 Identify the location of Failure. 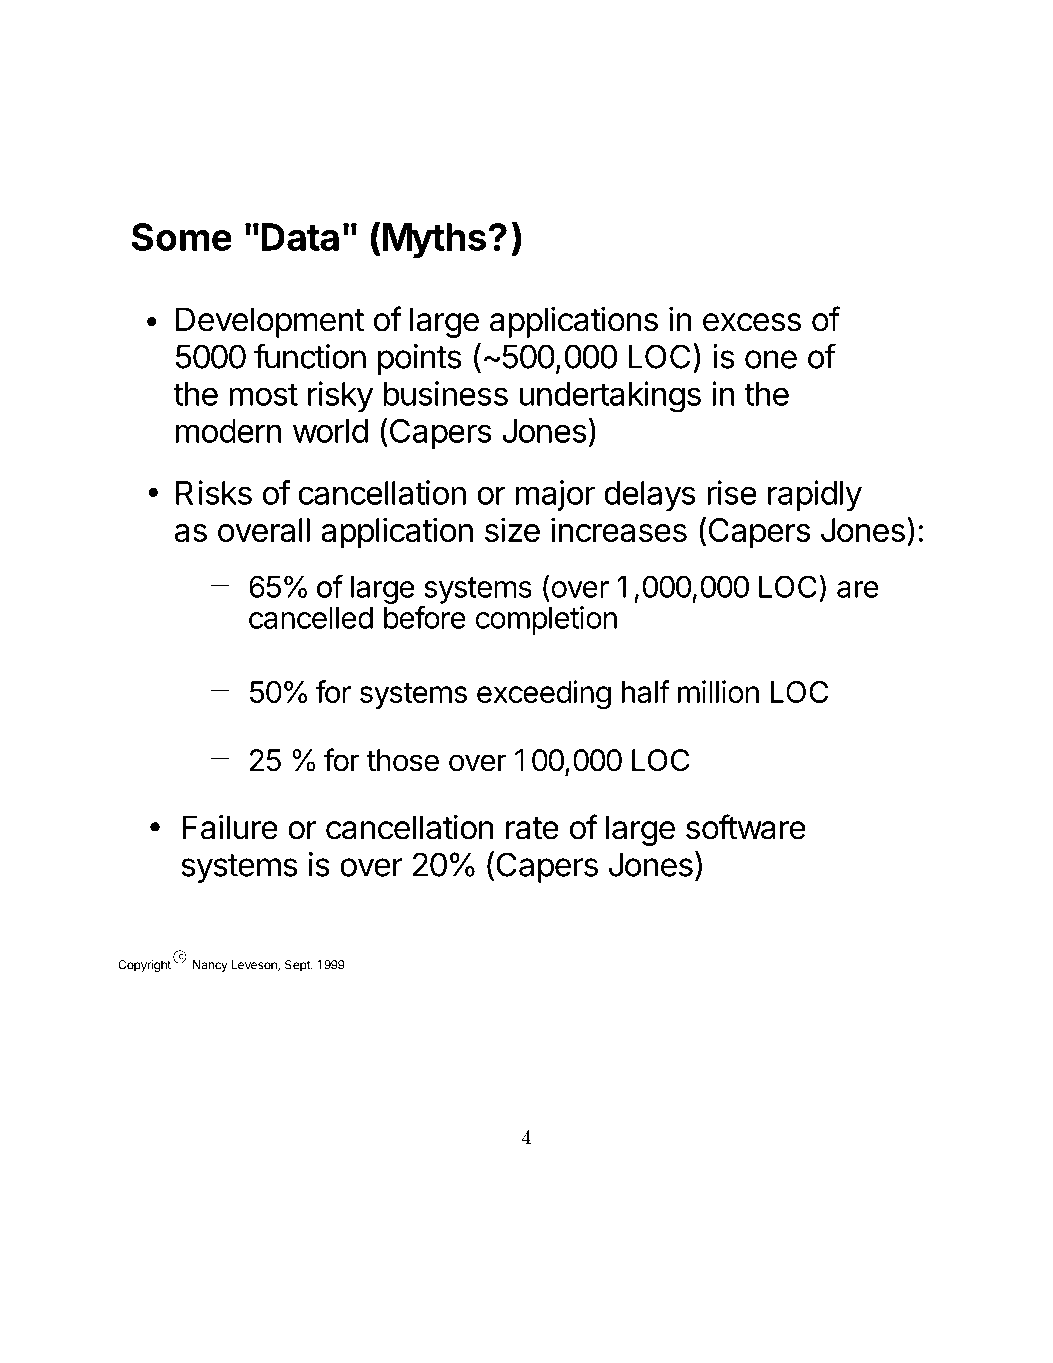
(230, 827).
